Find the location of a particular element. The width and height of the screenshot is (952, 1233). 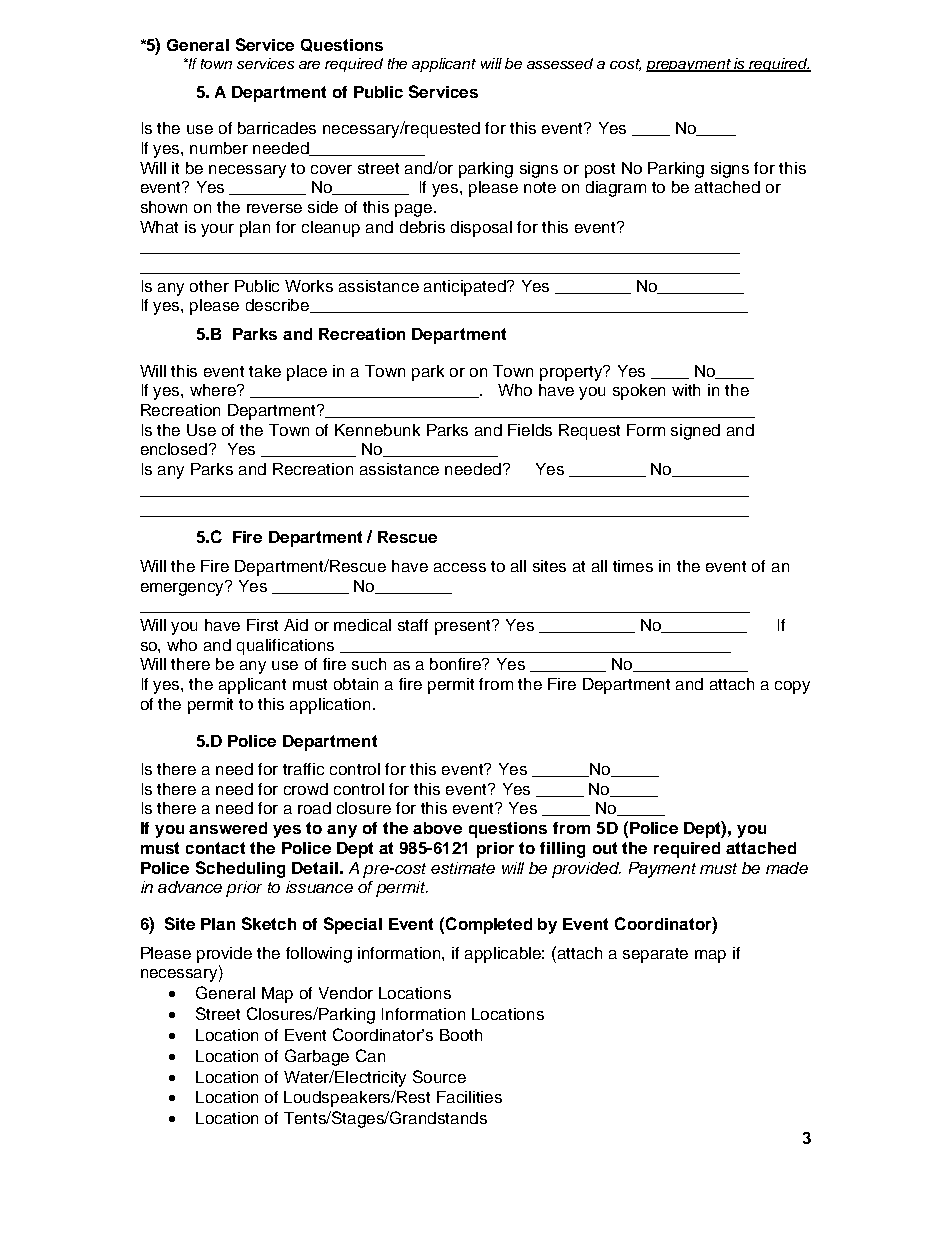

Fields is located at coordinates (530, 430).
